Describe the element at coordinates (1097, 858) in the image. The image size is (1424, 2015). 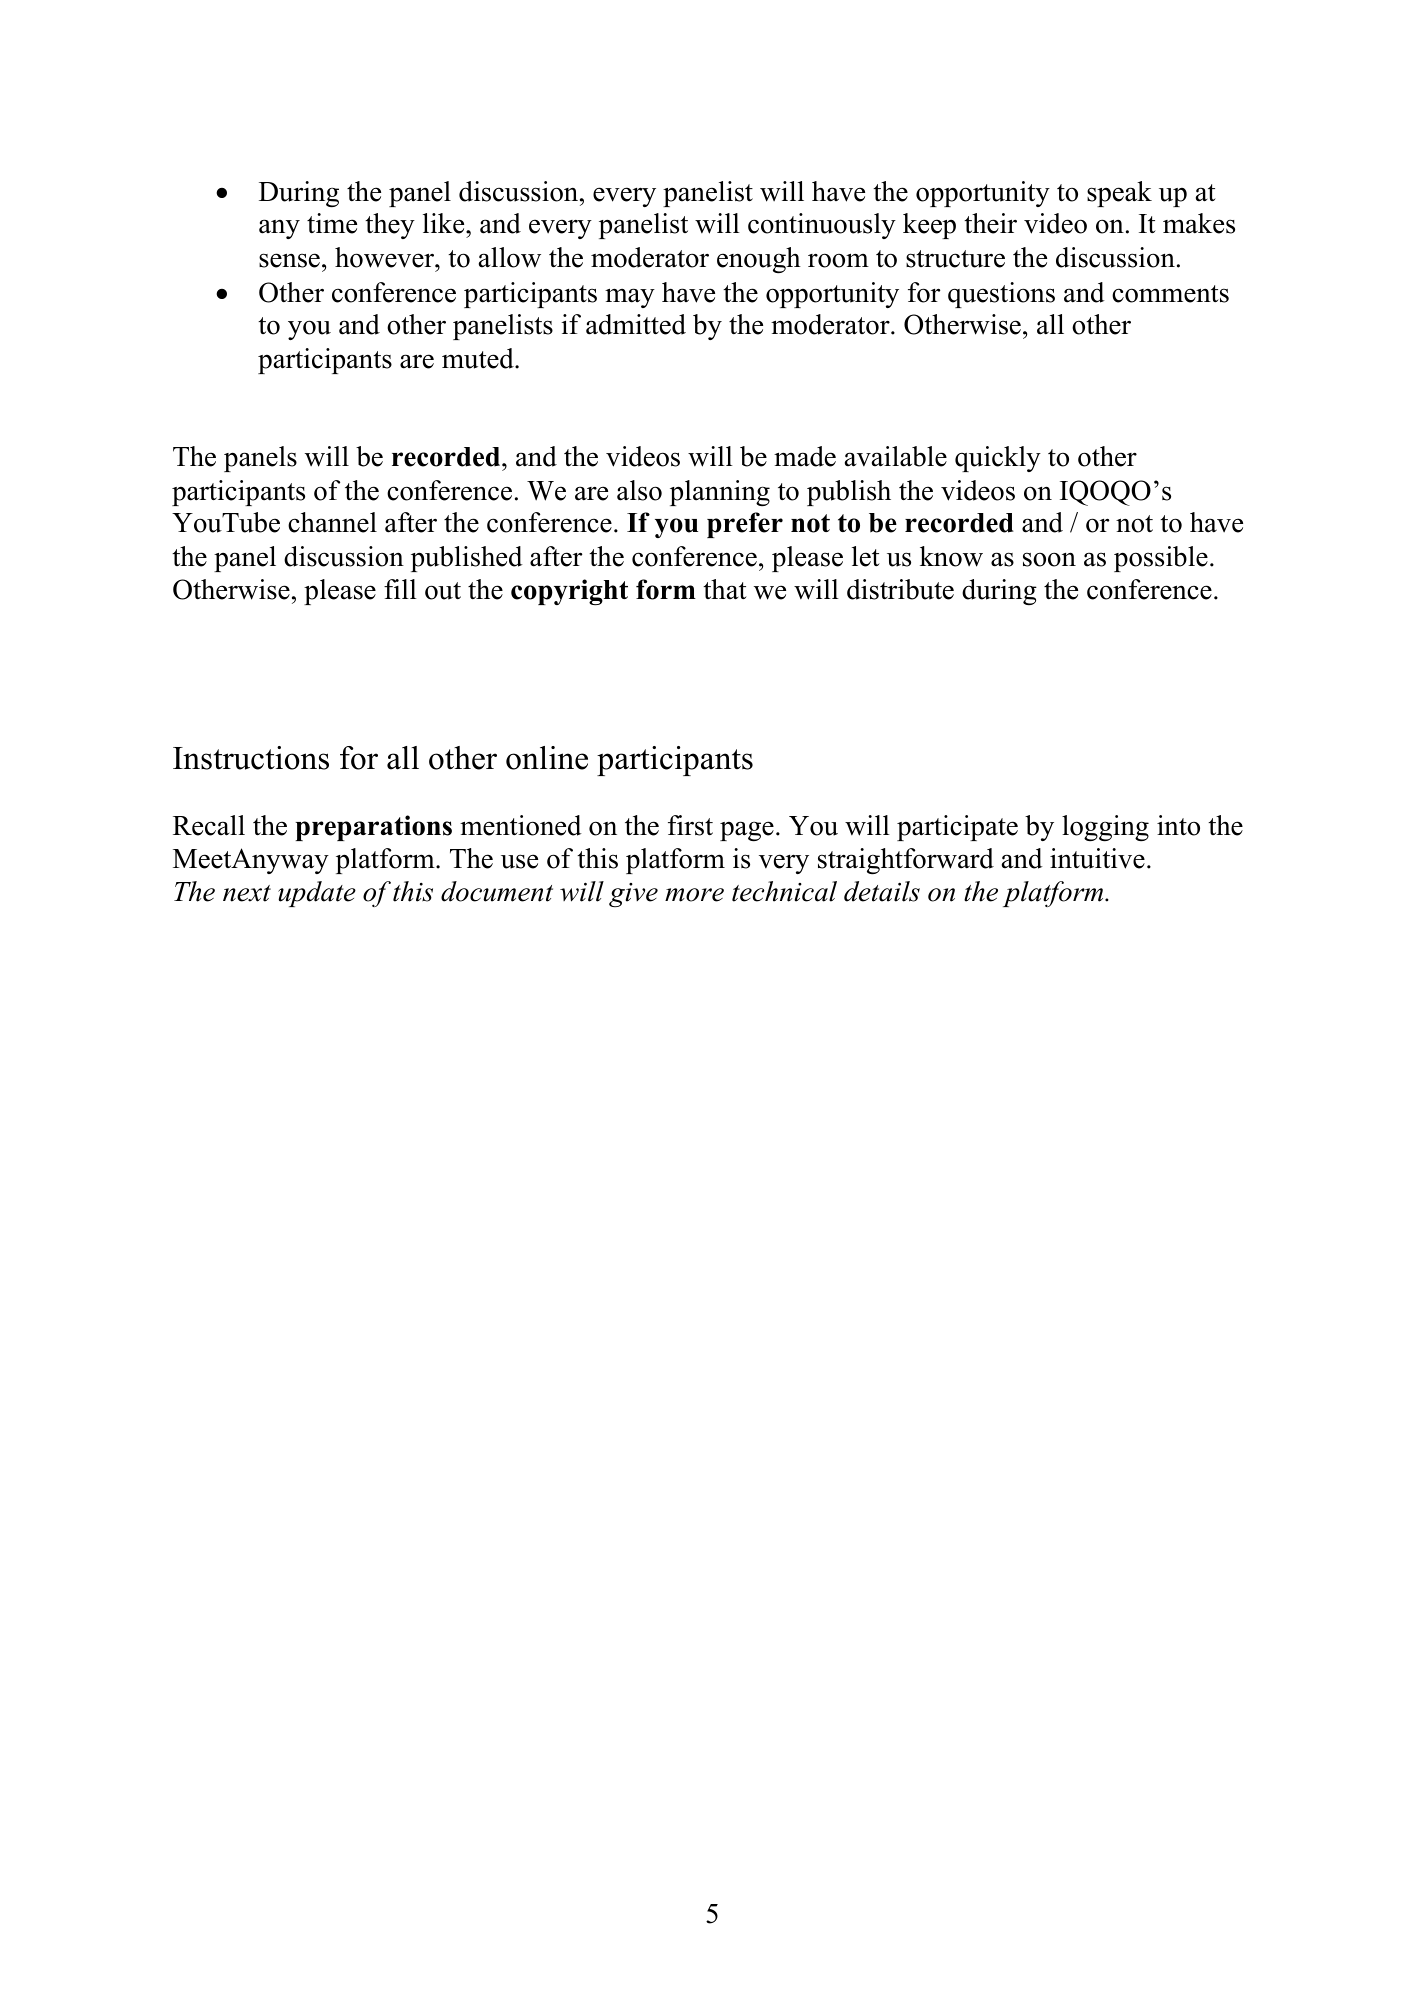
I see `intuitive` at that location.
